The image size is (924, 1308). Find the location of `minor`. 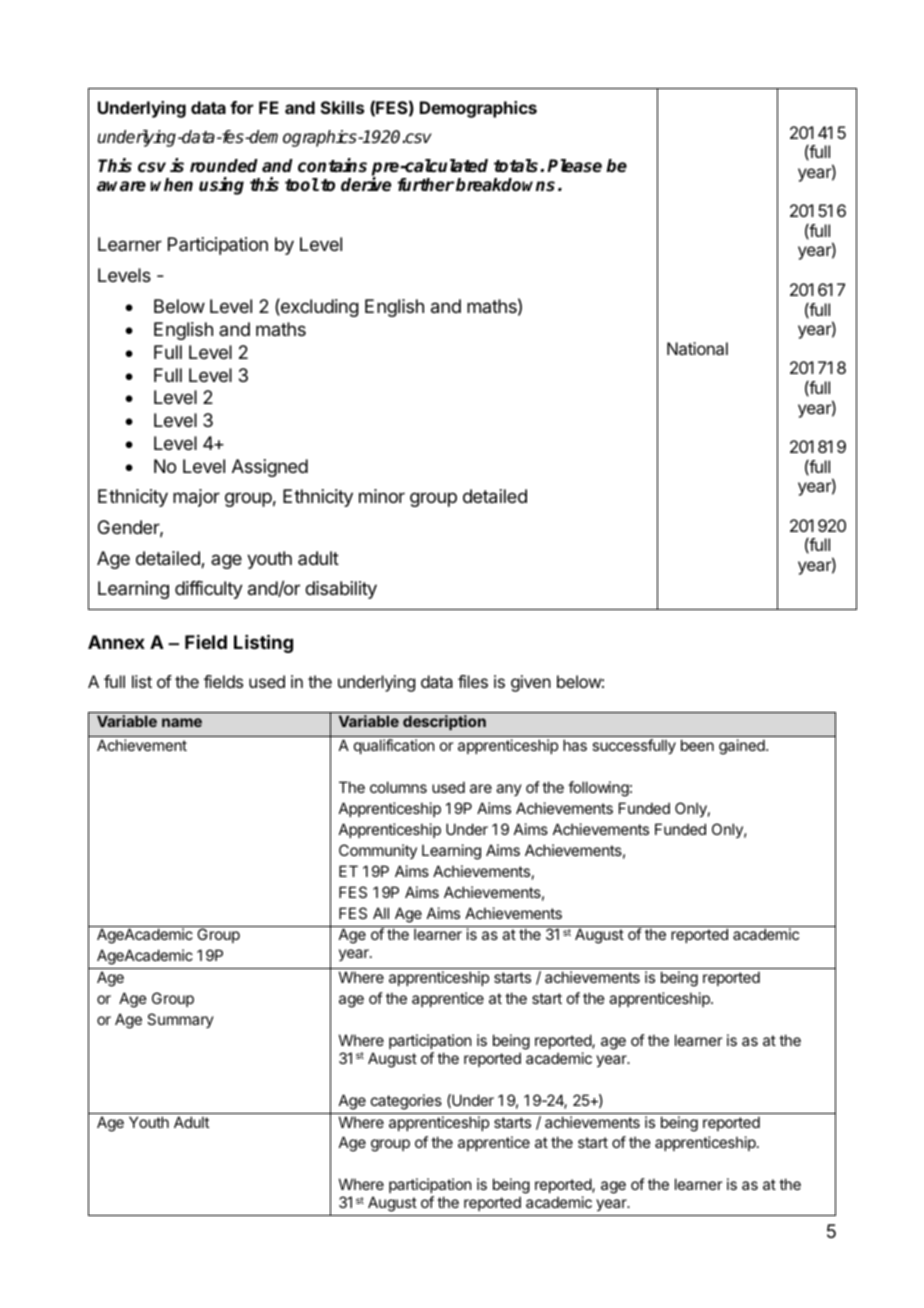

minor is located at coordinates (382, 496).
